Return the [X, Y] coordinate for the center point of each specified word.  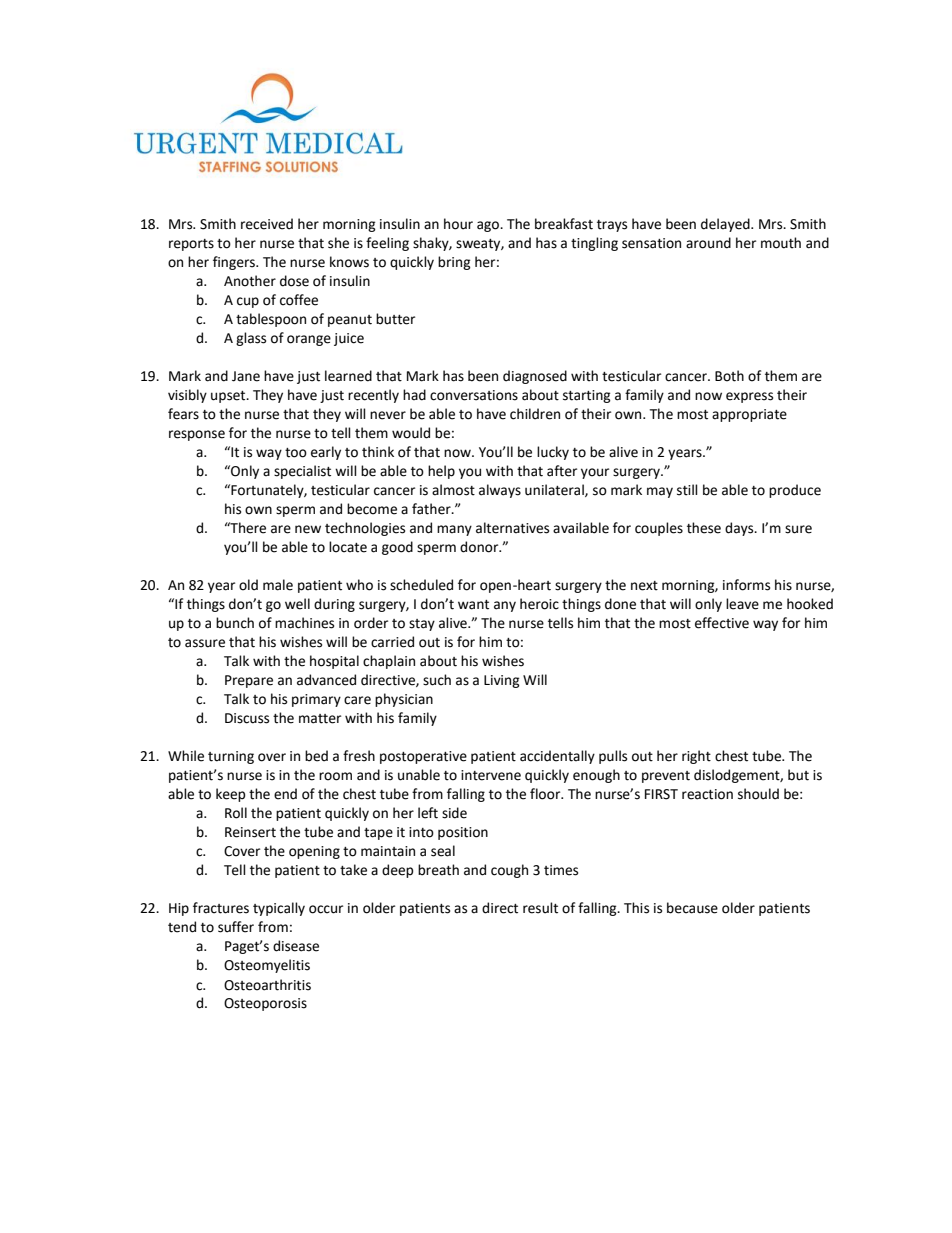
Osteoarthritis [267, 985]
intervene [491, 775]
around [708, 243]
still [687, 490]
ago [489, 226]
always [500, 491]
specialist [302, 472]
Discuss [247, 718]
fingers [235, 263]
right [696, 757]
